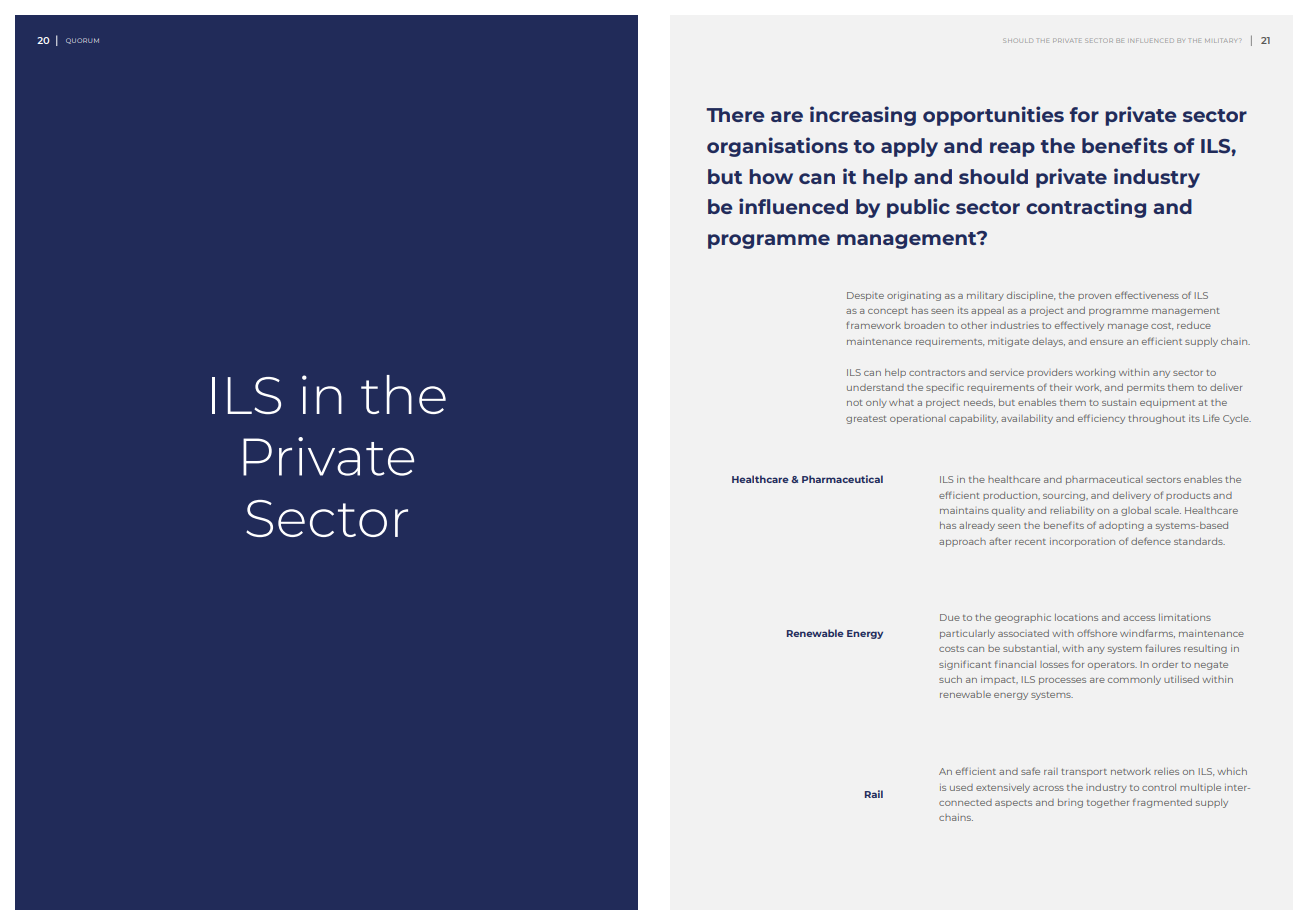 This document has width=1308, height=924. I want to click on proven, so click(1094, 297).
